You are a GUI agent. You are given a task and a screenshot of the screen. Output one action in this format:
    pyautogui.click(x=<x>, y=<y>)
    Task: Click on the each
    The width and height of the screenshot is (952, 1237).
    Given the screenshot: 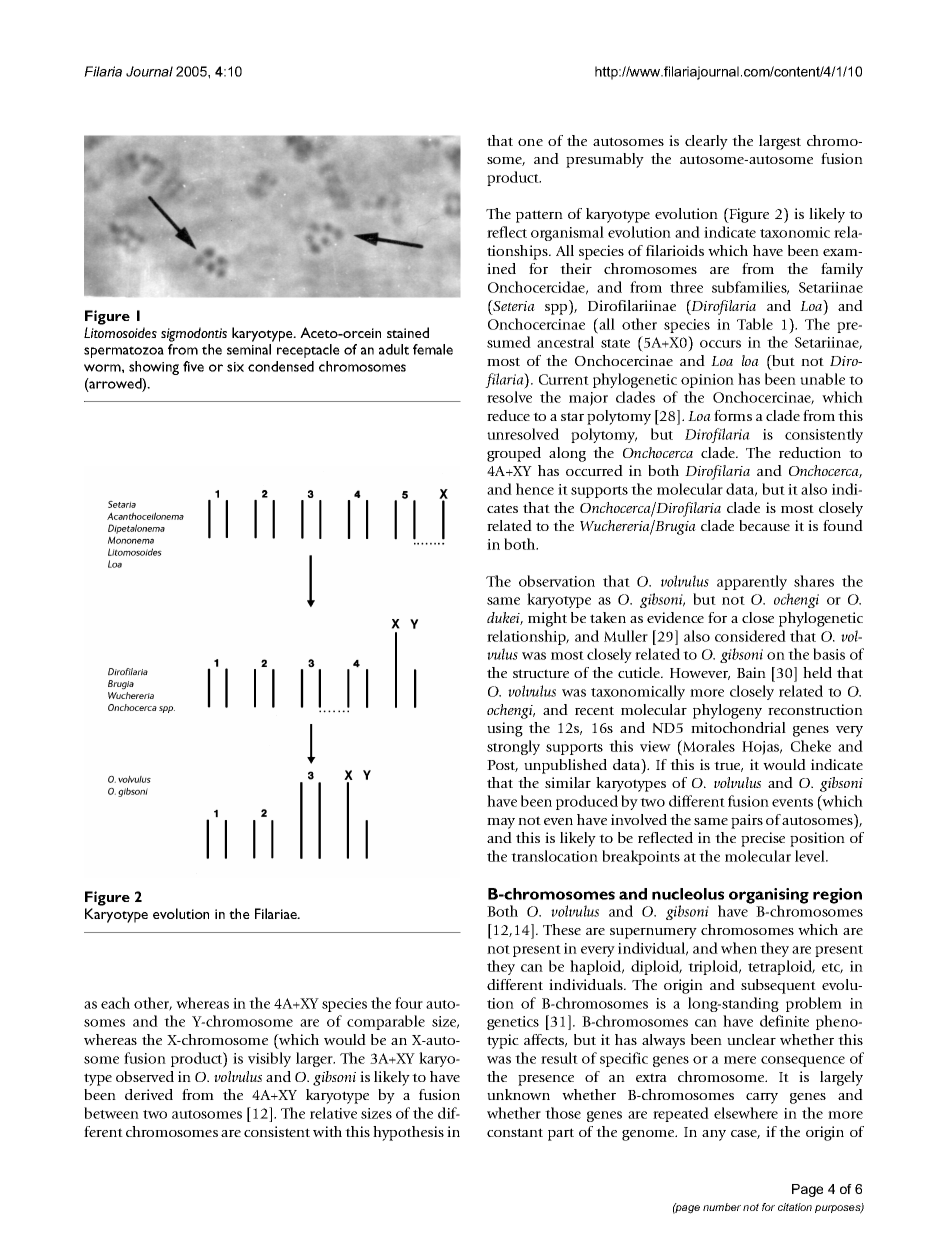 What is the action you would take?
    pyautogui.click(x=115, y=1003)
